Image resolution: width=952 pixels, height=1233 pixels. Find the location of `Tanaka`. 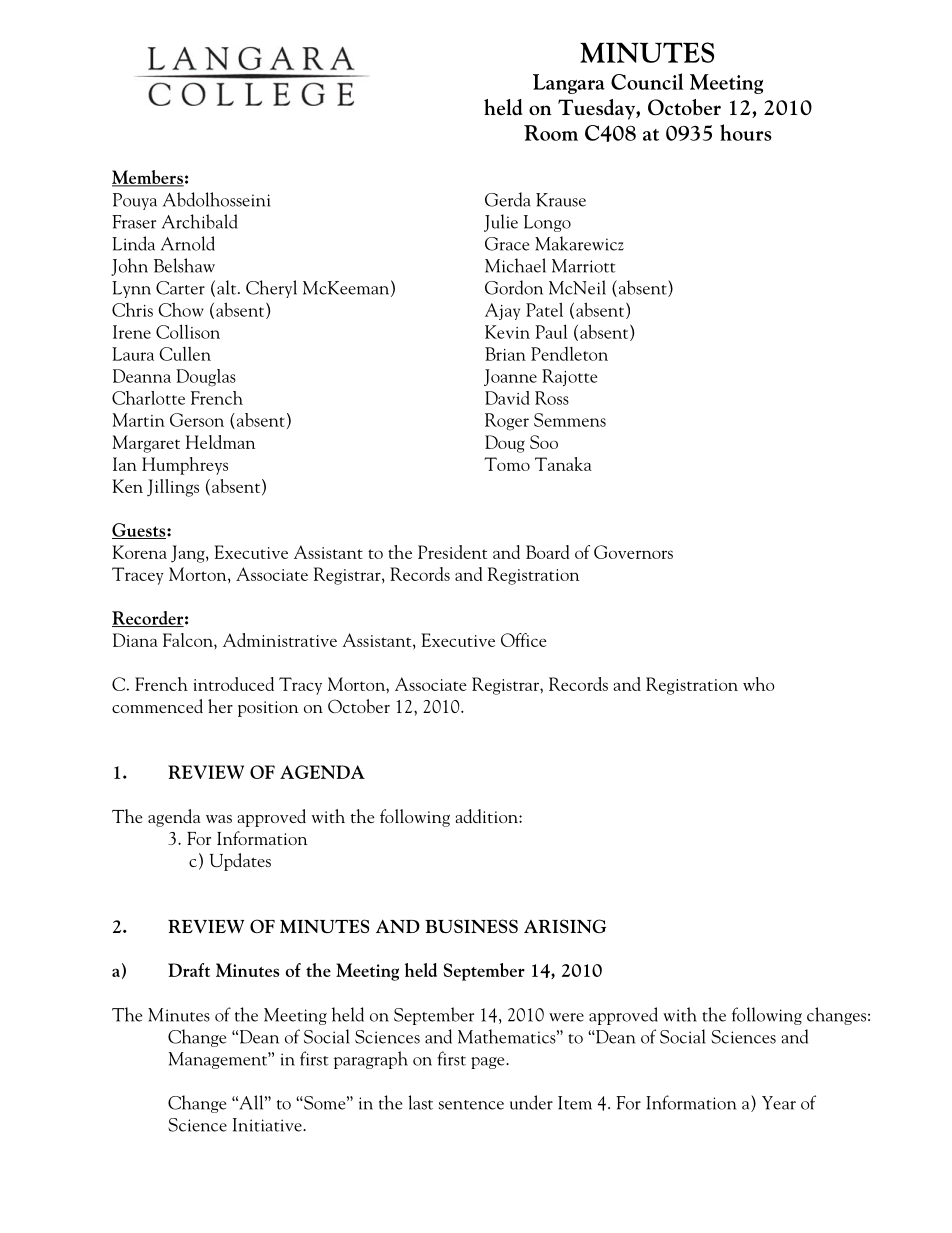

Tanaka is located at coordinates (563, 464).
